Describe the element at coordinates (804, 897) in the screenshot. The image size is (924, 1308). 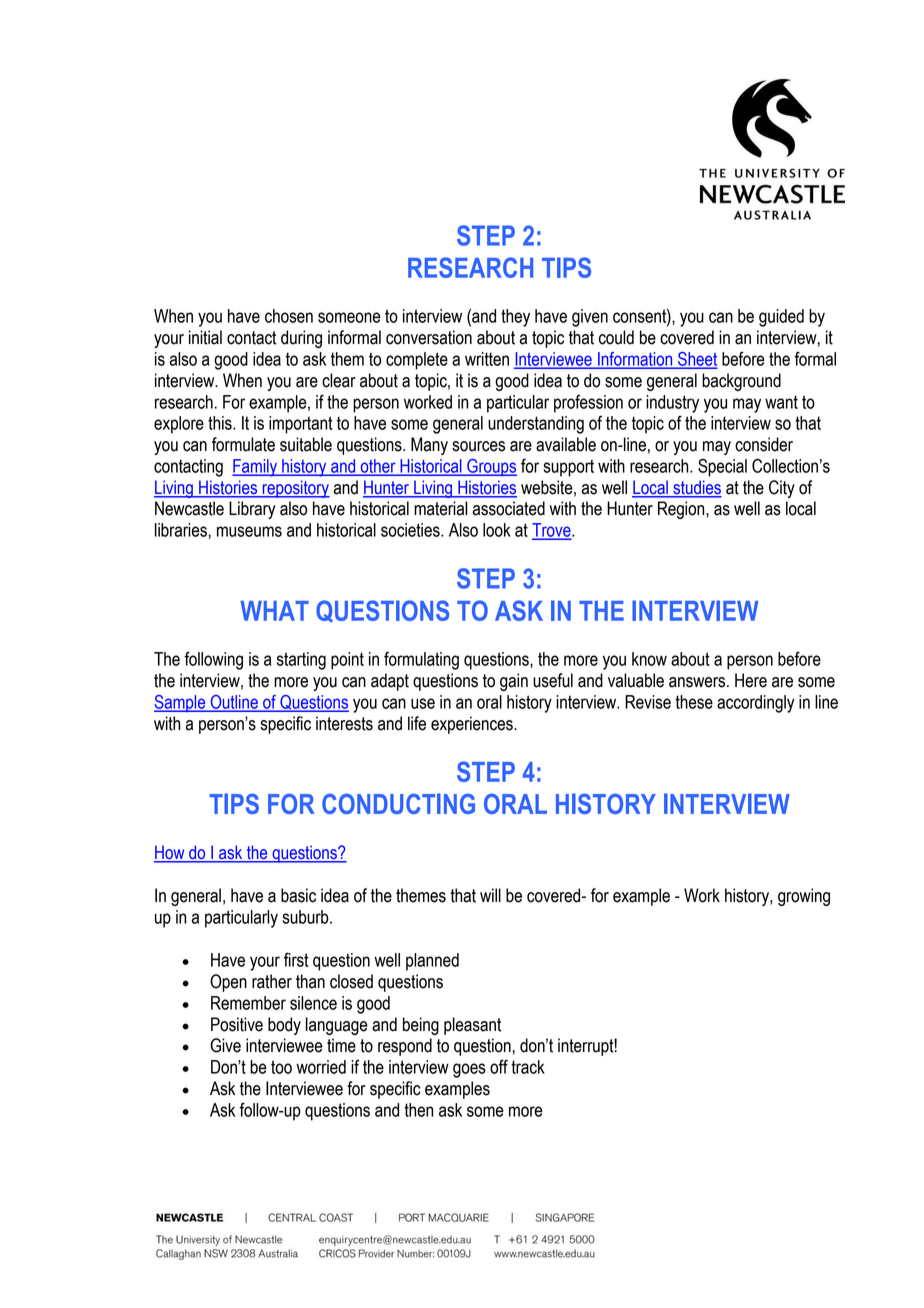
I see `growing` at that location.
